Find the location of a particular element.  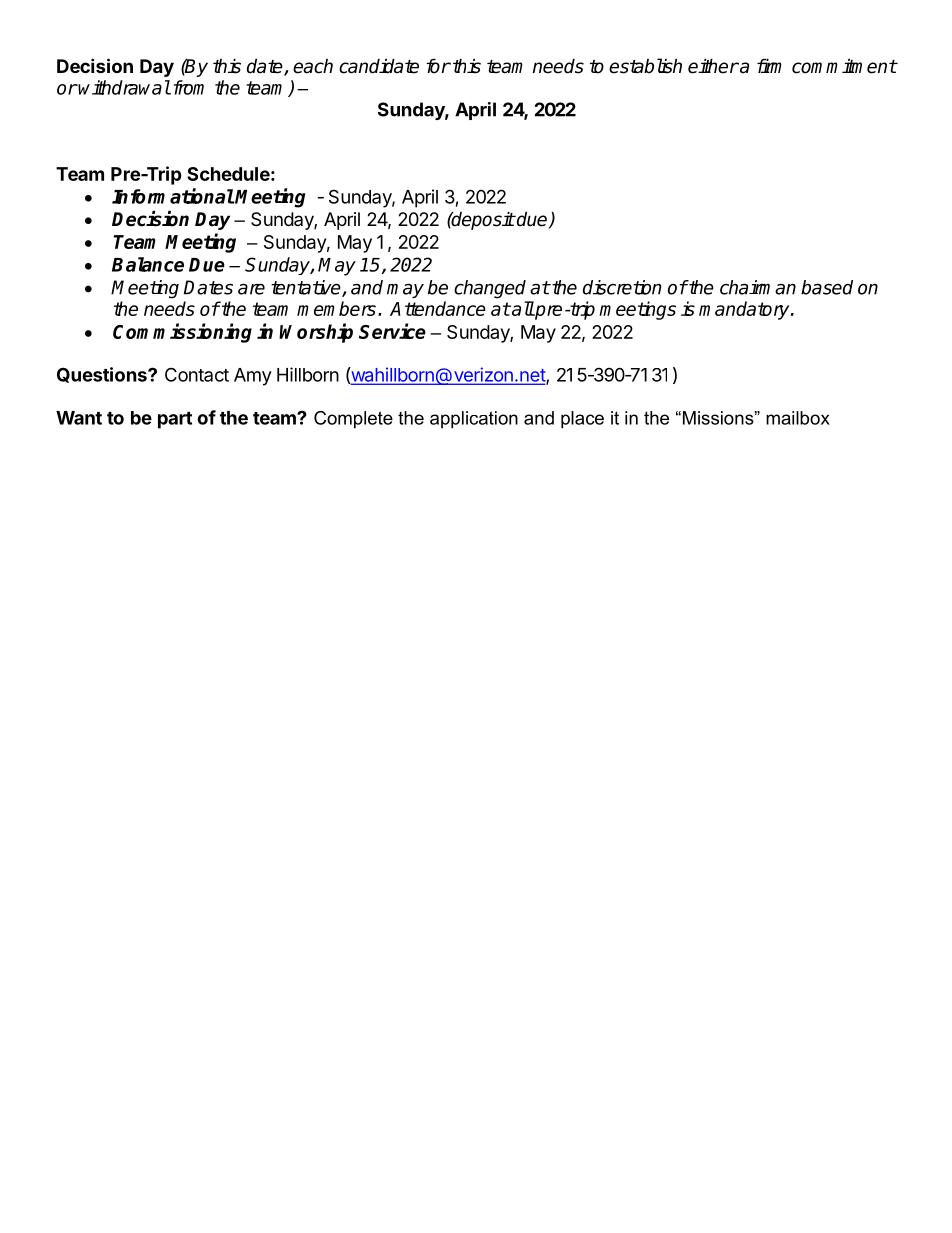

each is located at coordinates (313, 66).
